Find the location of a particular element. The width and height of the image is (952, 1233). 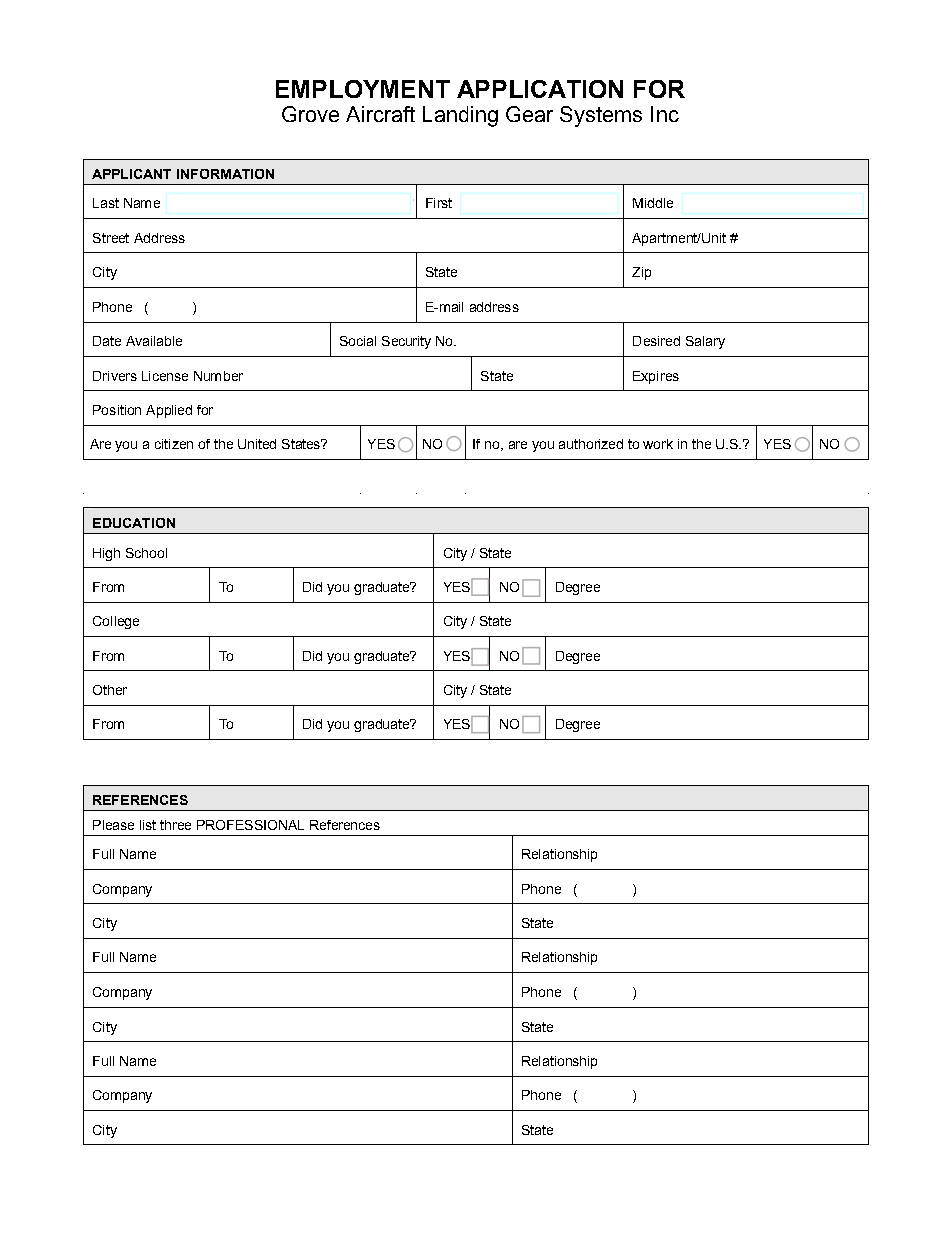

three is located at coordinates (175, 825).
